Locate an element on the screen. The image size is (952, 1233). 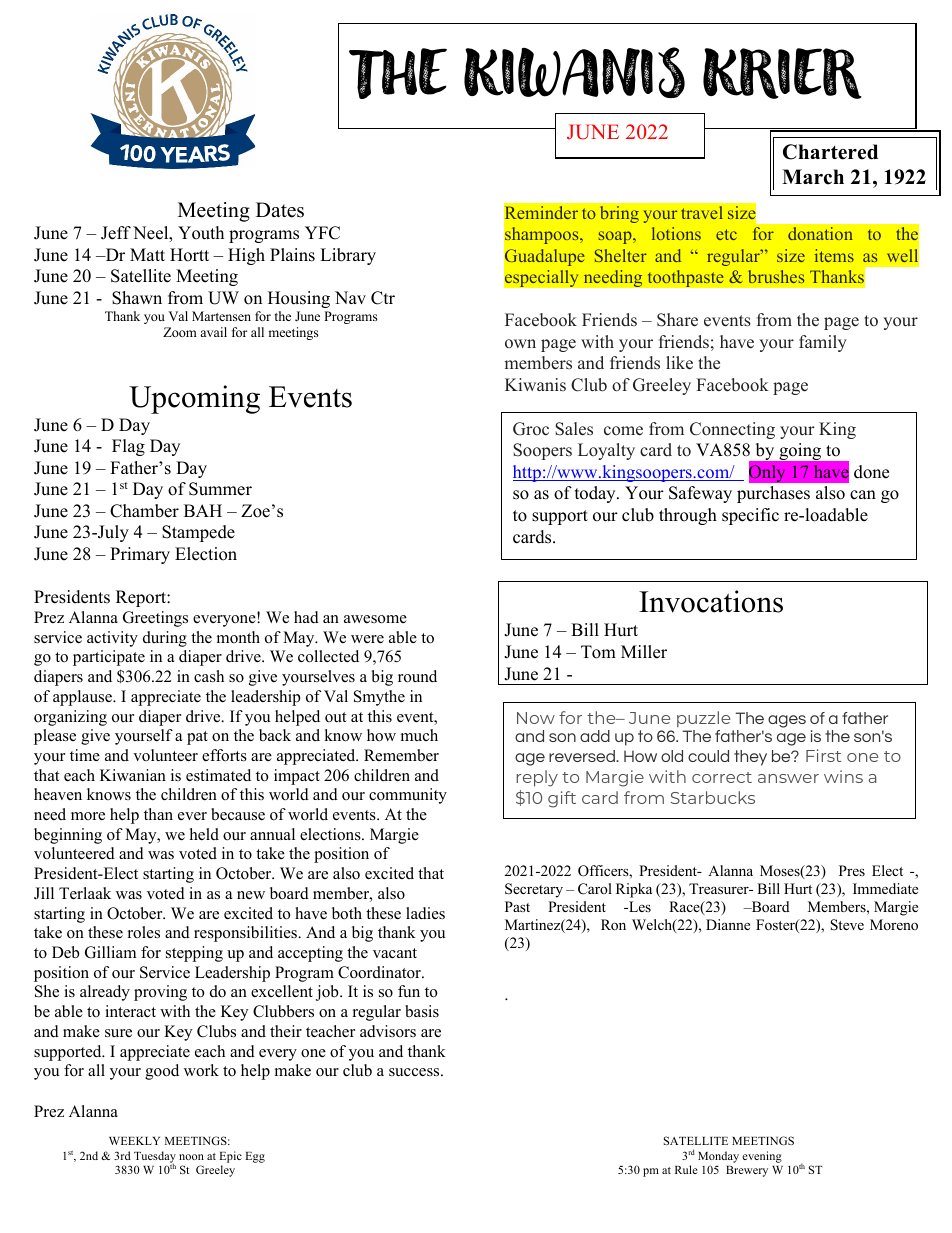
WEEKLY is located at coordinates (134, 1141).
